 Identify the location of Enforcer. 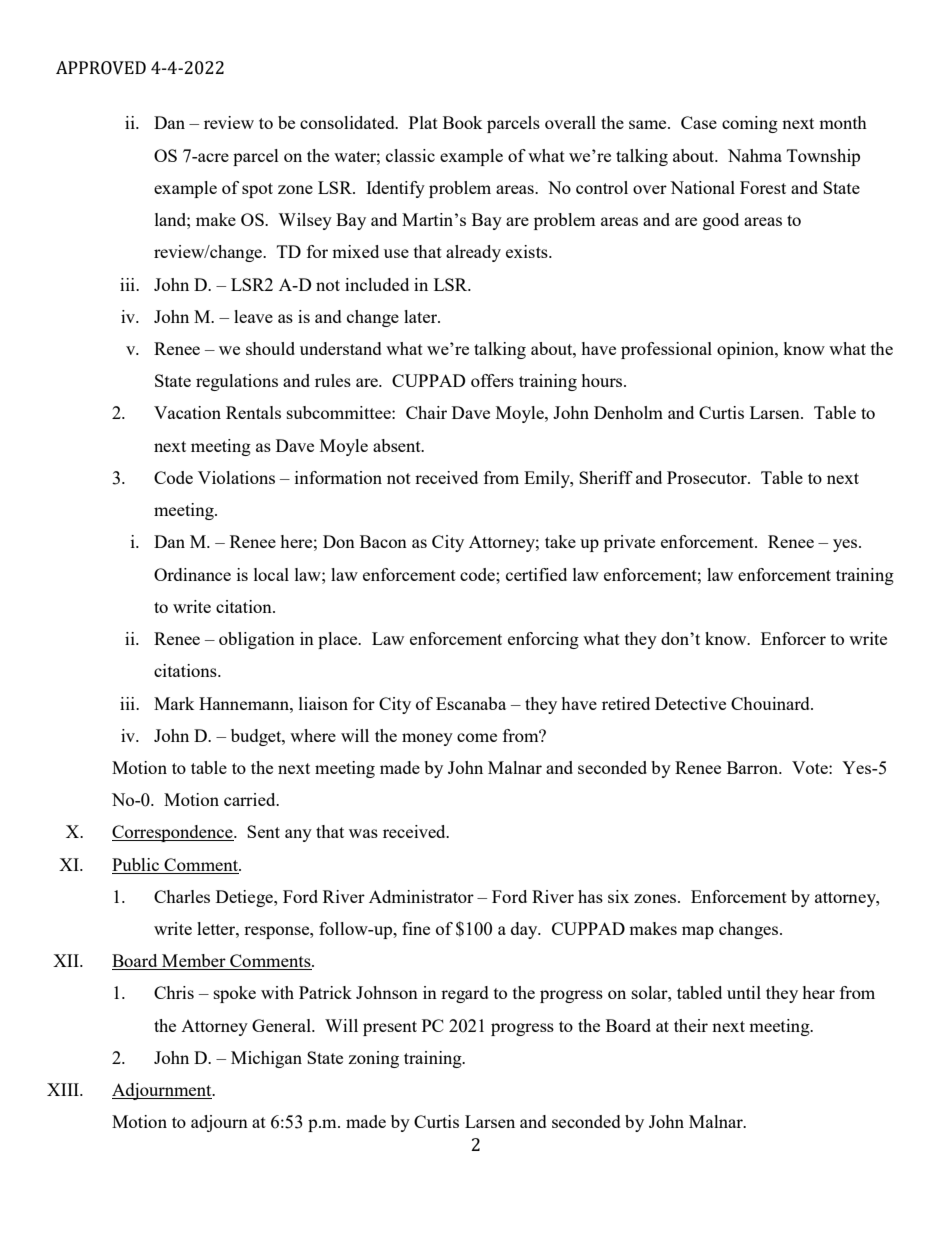
(793, 638).
